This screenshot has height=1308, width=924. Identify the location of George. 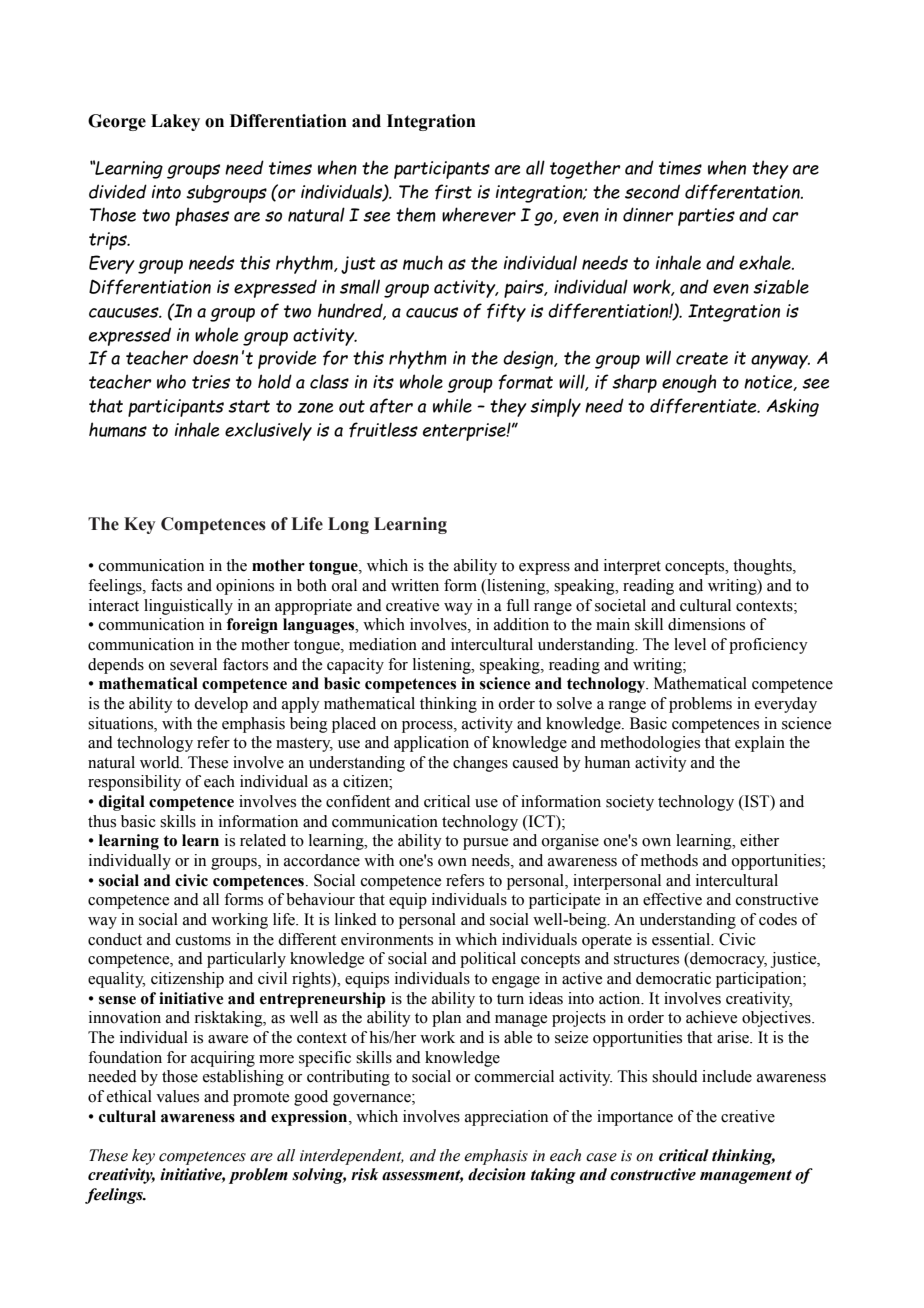
(117, 122).
